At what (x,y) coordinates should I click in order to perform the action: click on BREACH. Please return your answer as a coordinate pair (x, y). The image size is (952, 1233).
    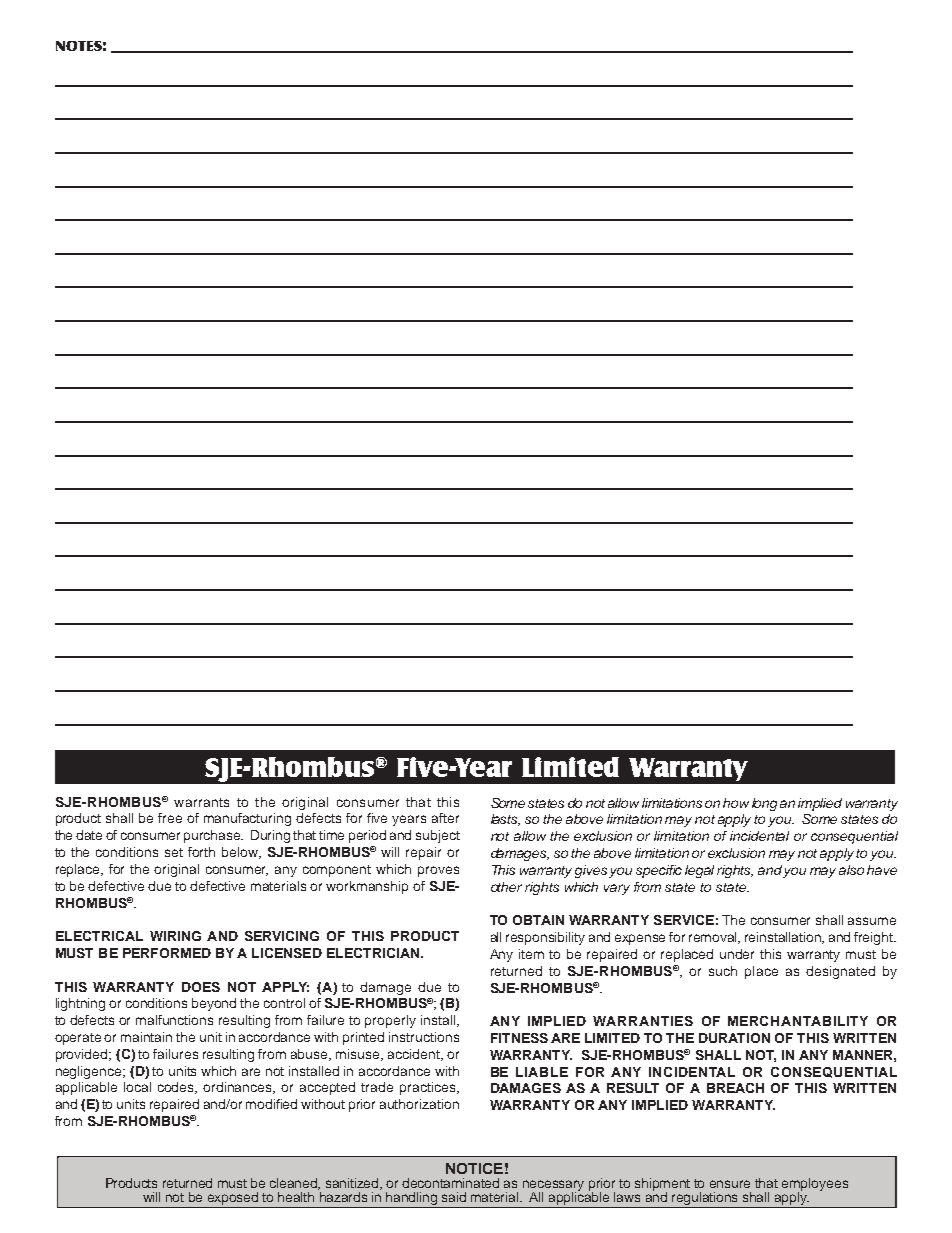
    Looking at the image, I should click on (735, 1088).
